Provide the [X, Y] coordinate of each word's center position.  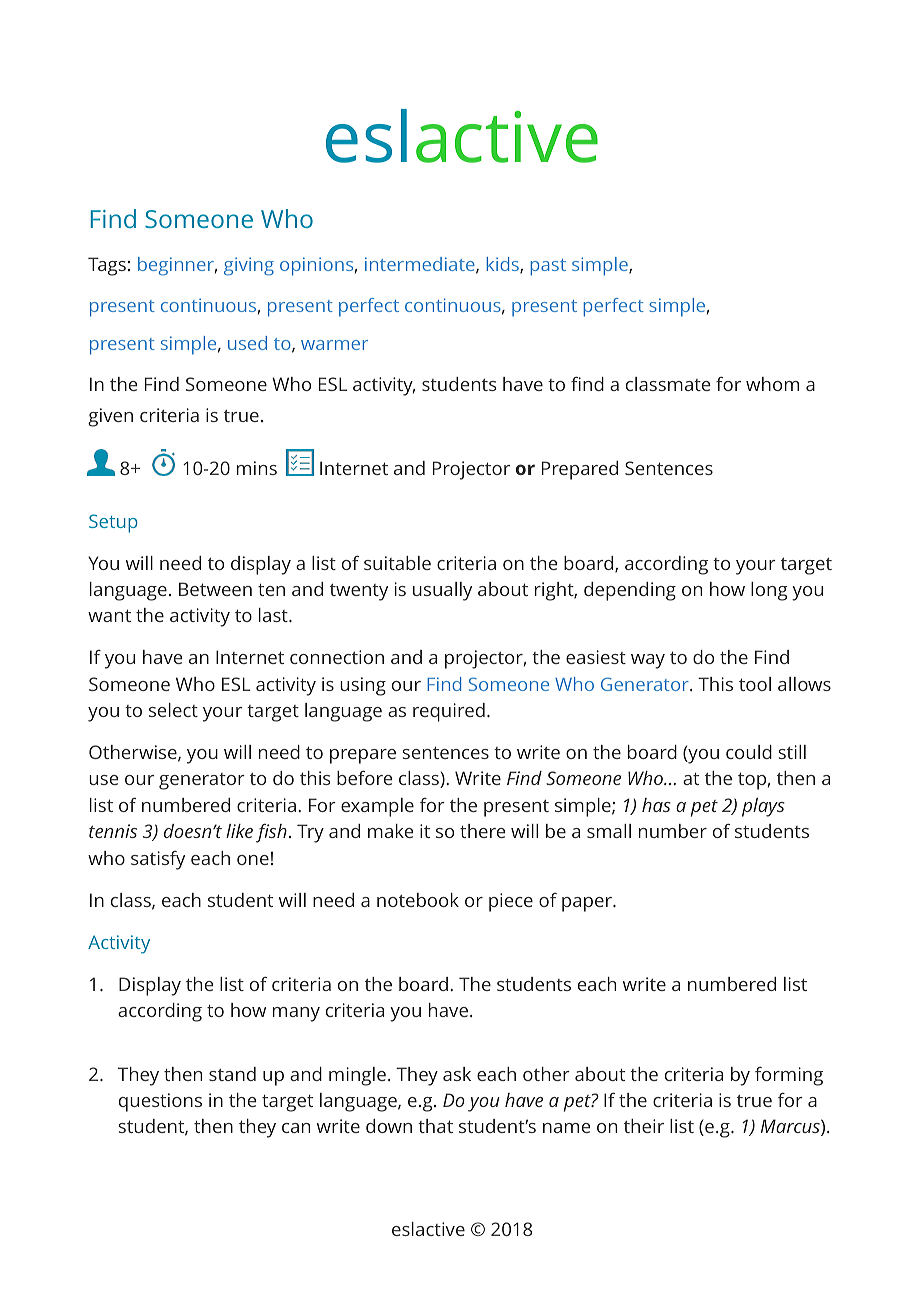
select [173, 710]
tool [755, 684]
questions [160, 1102]
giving [249, 266]
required [449, 712]
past [548, 267]
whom [772, 384]
